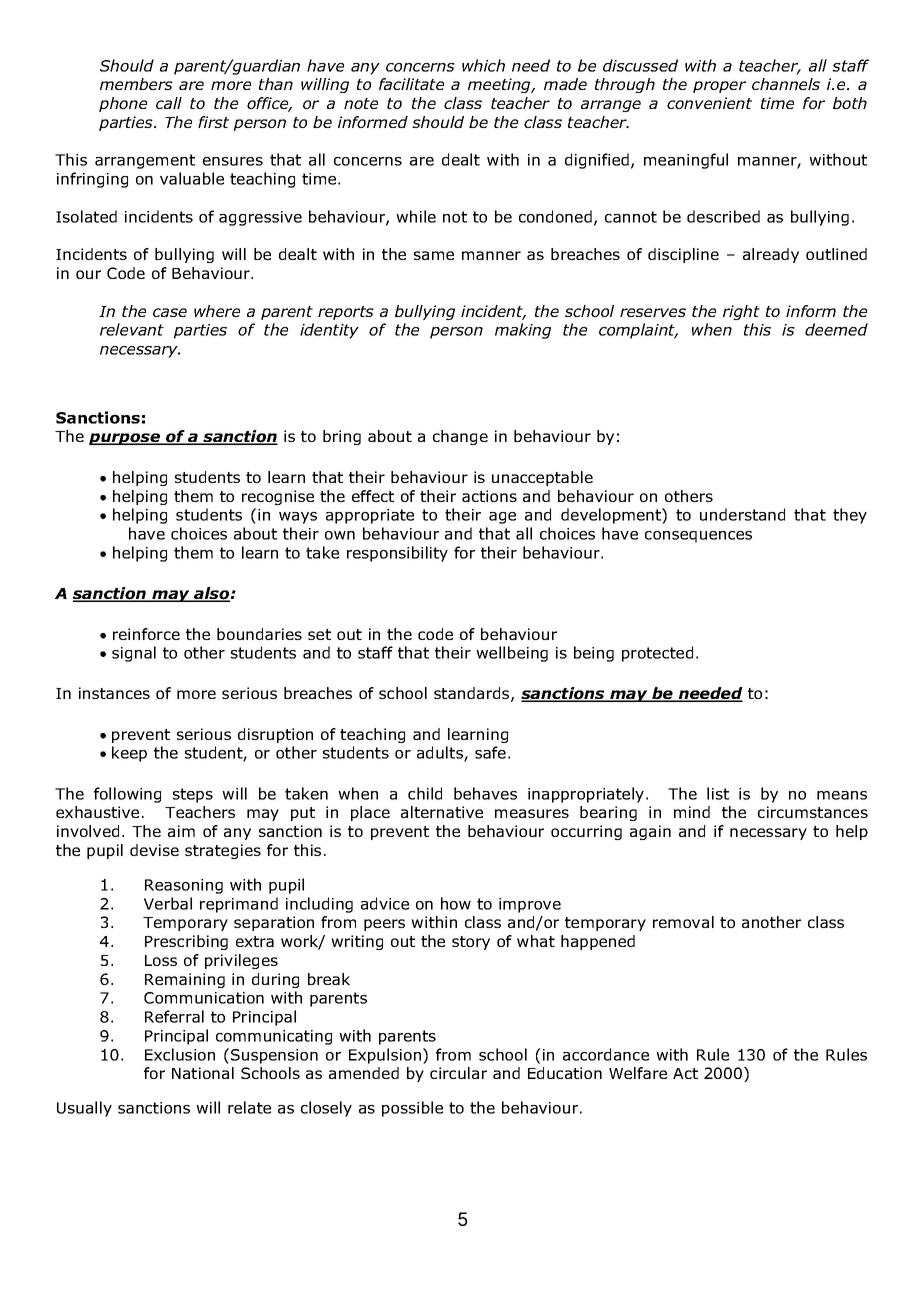  I want to click on protected, so click(657, 654).
